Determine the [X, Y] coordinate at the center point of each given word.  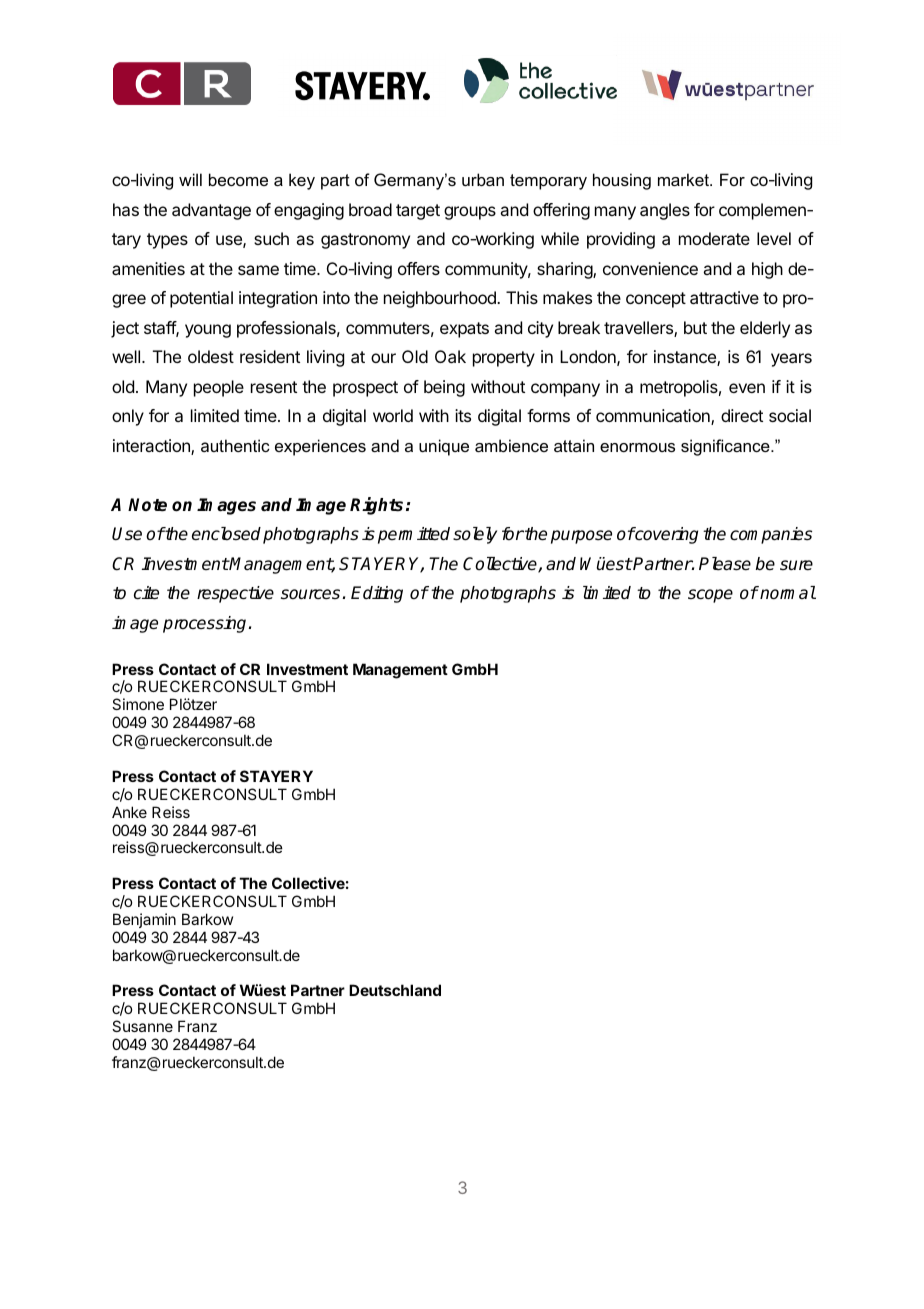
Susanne [142, 1026]
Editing [377, 594]
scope [710, 596]
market [684, 179]
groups [470, 213]
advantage [211, 211]
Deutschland [395, 990]
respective [235, 594]
